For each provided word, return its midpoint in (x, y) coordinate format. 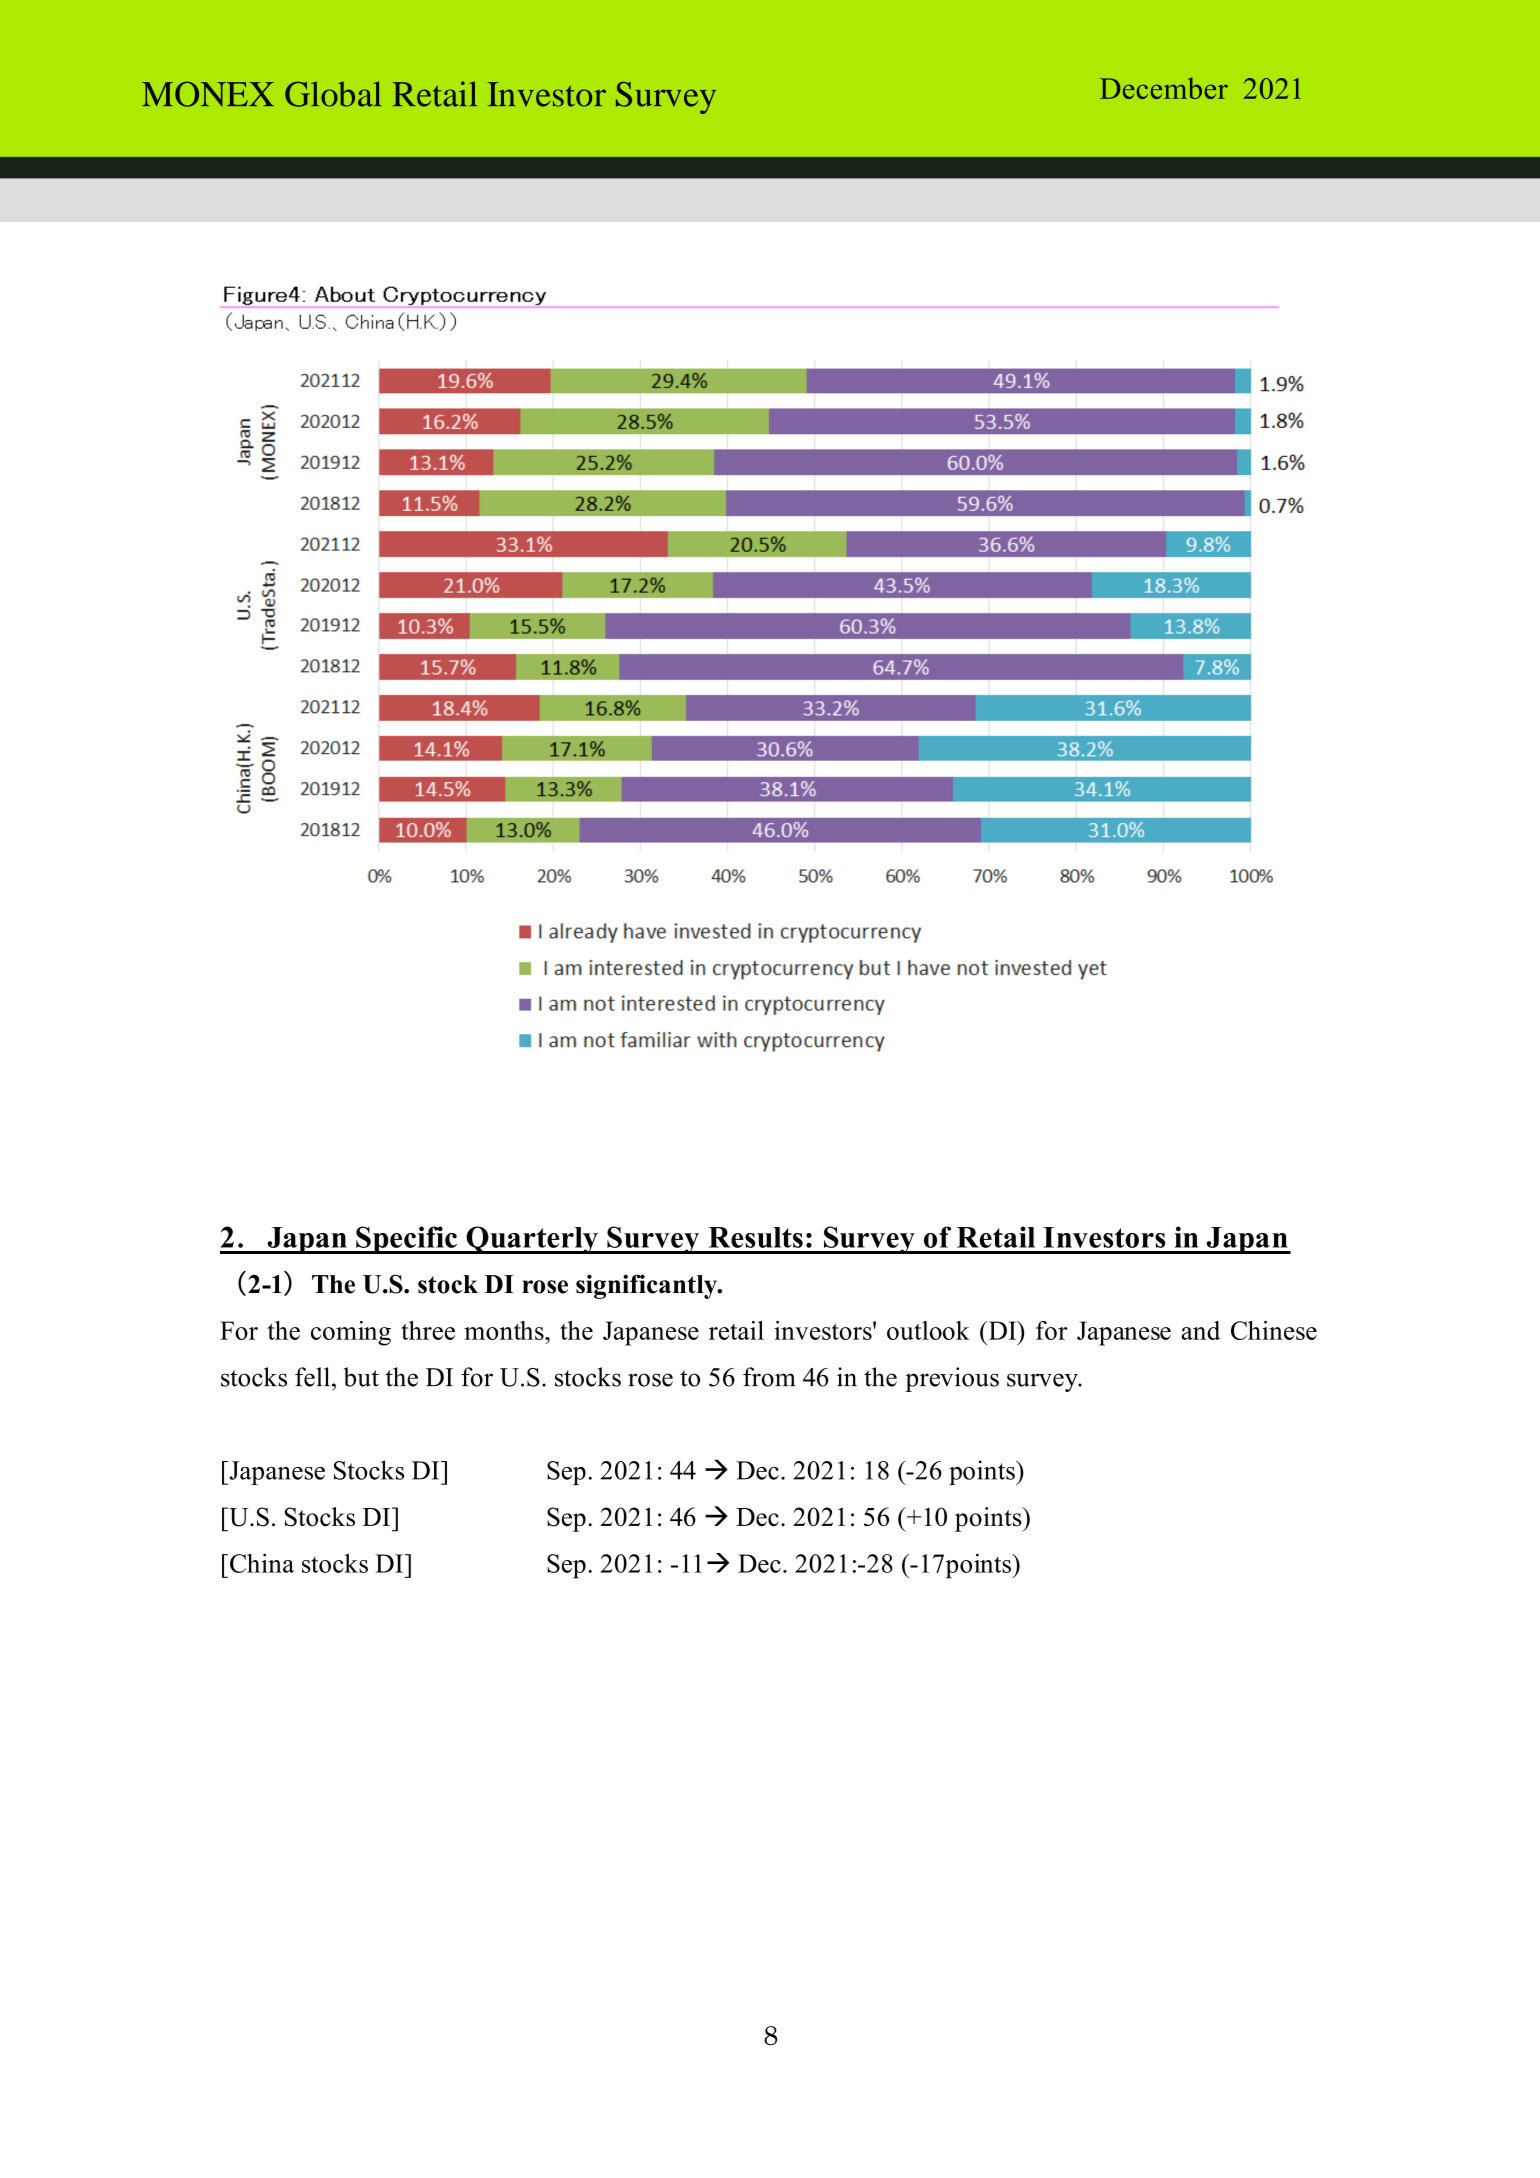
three (428, 1330)
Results (755, 1237)
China (262, 1563)
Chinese (1274, 1330)
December (1164, 88)
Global (333, 94)
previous (952, 1379)
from (769, 1377)
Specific (407, 1240)
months (505, 1330)
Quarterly (532, 1240)
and (1200, 1330)
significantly (647, 1286)
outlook (928, 1330)
